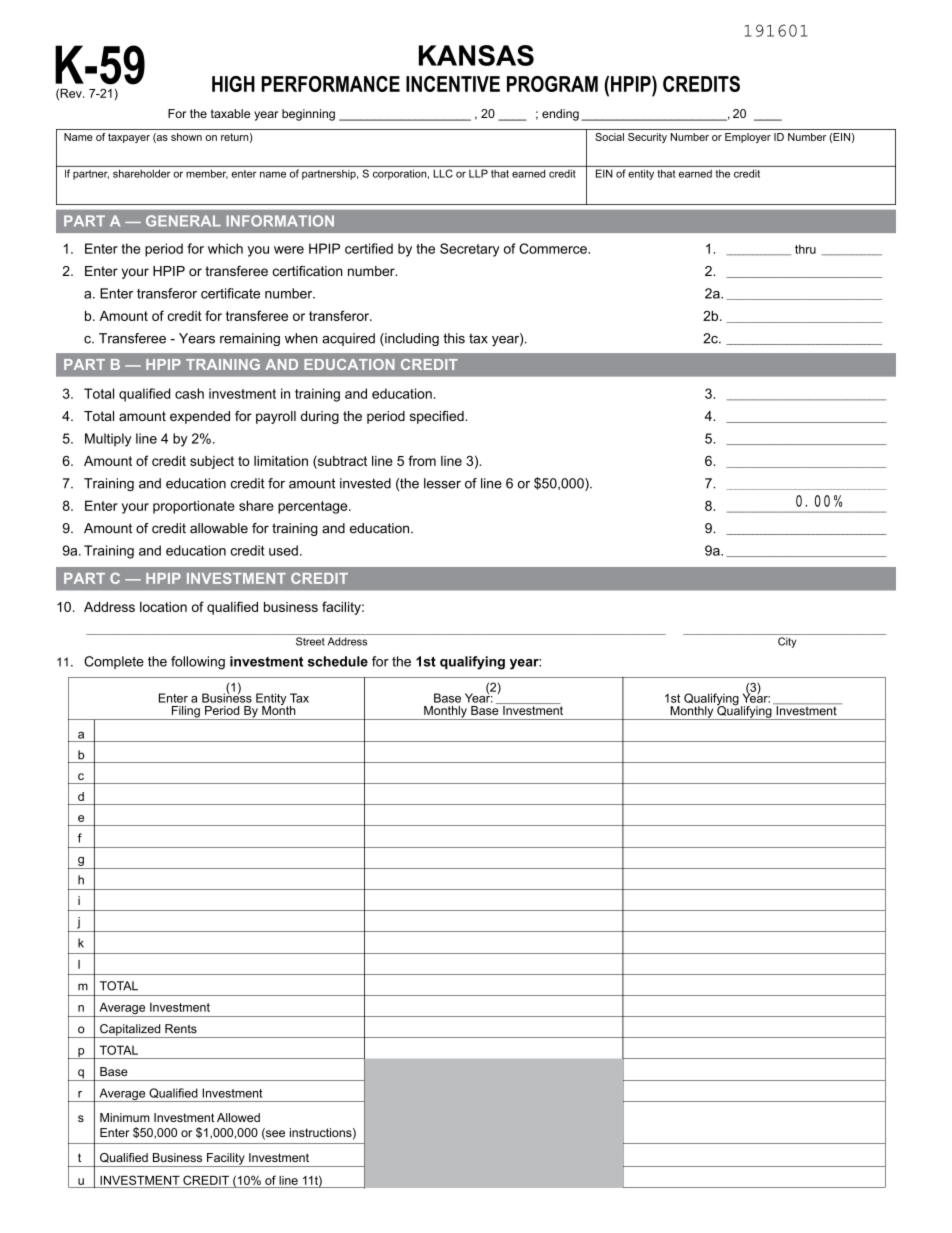 Image resolution: width=952 pixels, height=1233 pixels. Describe the element at coordinates (442, 483) in the screenshot. I see `lesser` at that location.
